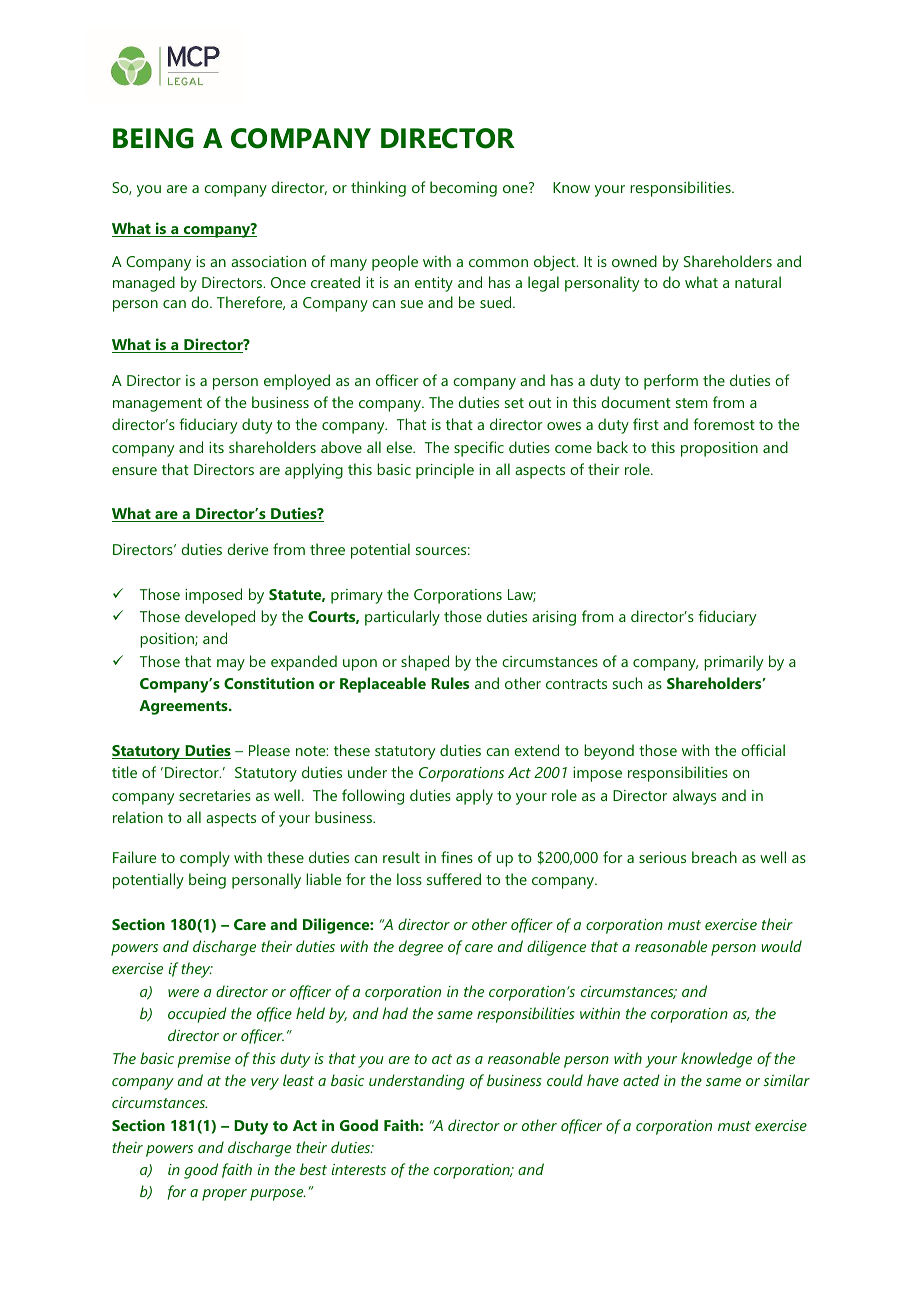 The width and height of the image is (924, 1308). Describe the element at coordinates (694, 797) in the image. I see `always` at that location.
